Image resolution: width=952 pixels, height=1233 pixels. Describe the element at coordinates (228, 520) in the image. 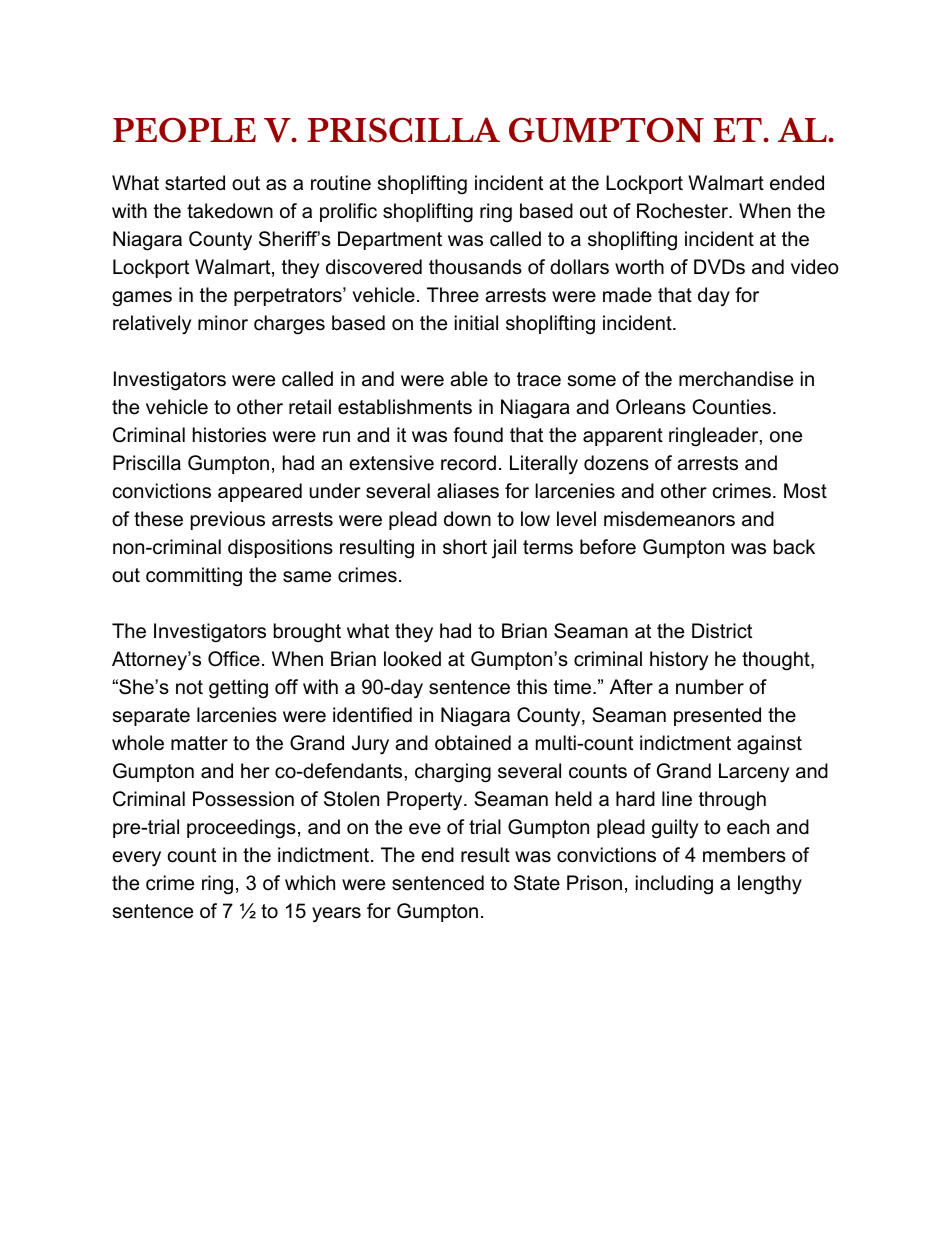

I see `previous` at that location.
